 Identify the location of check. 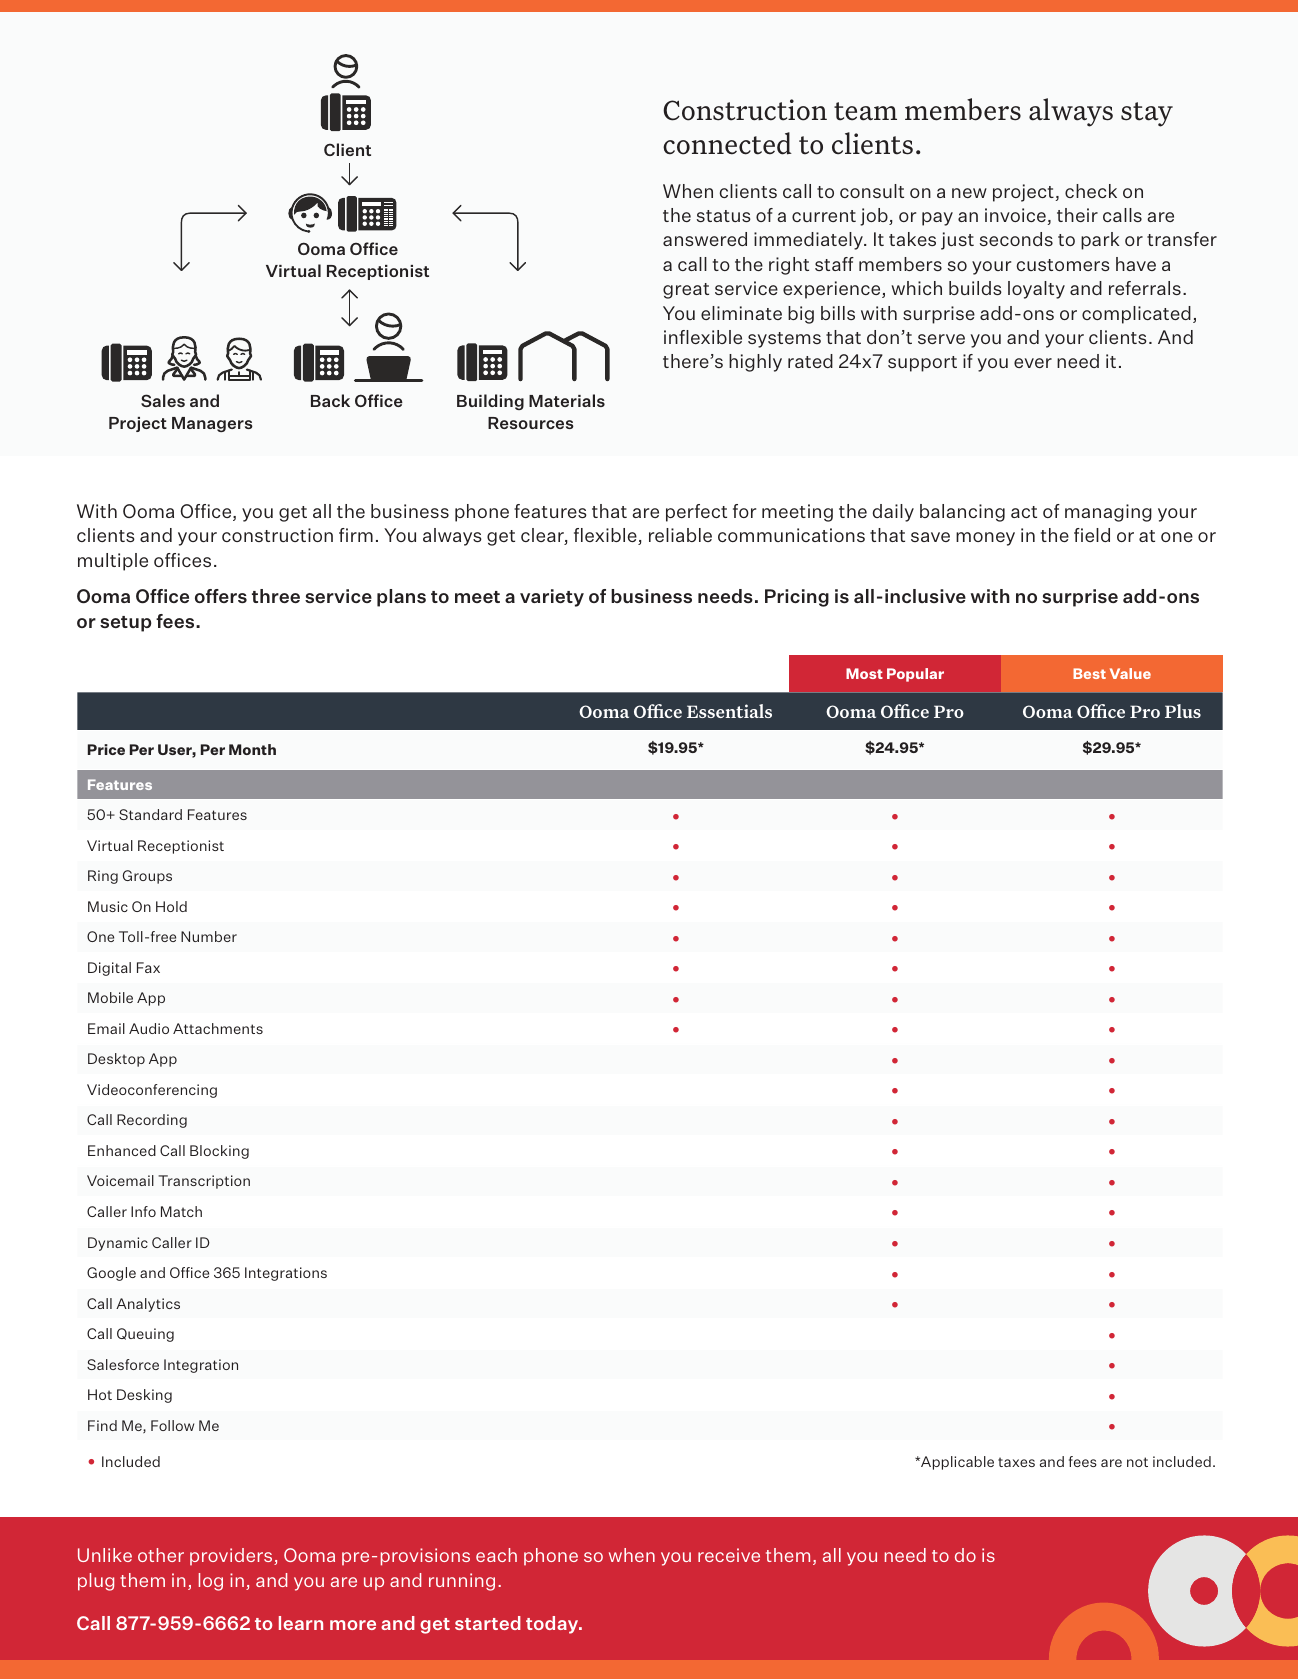
(1091, 191).
